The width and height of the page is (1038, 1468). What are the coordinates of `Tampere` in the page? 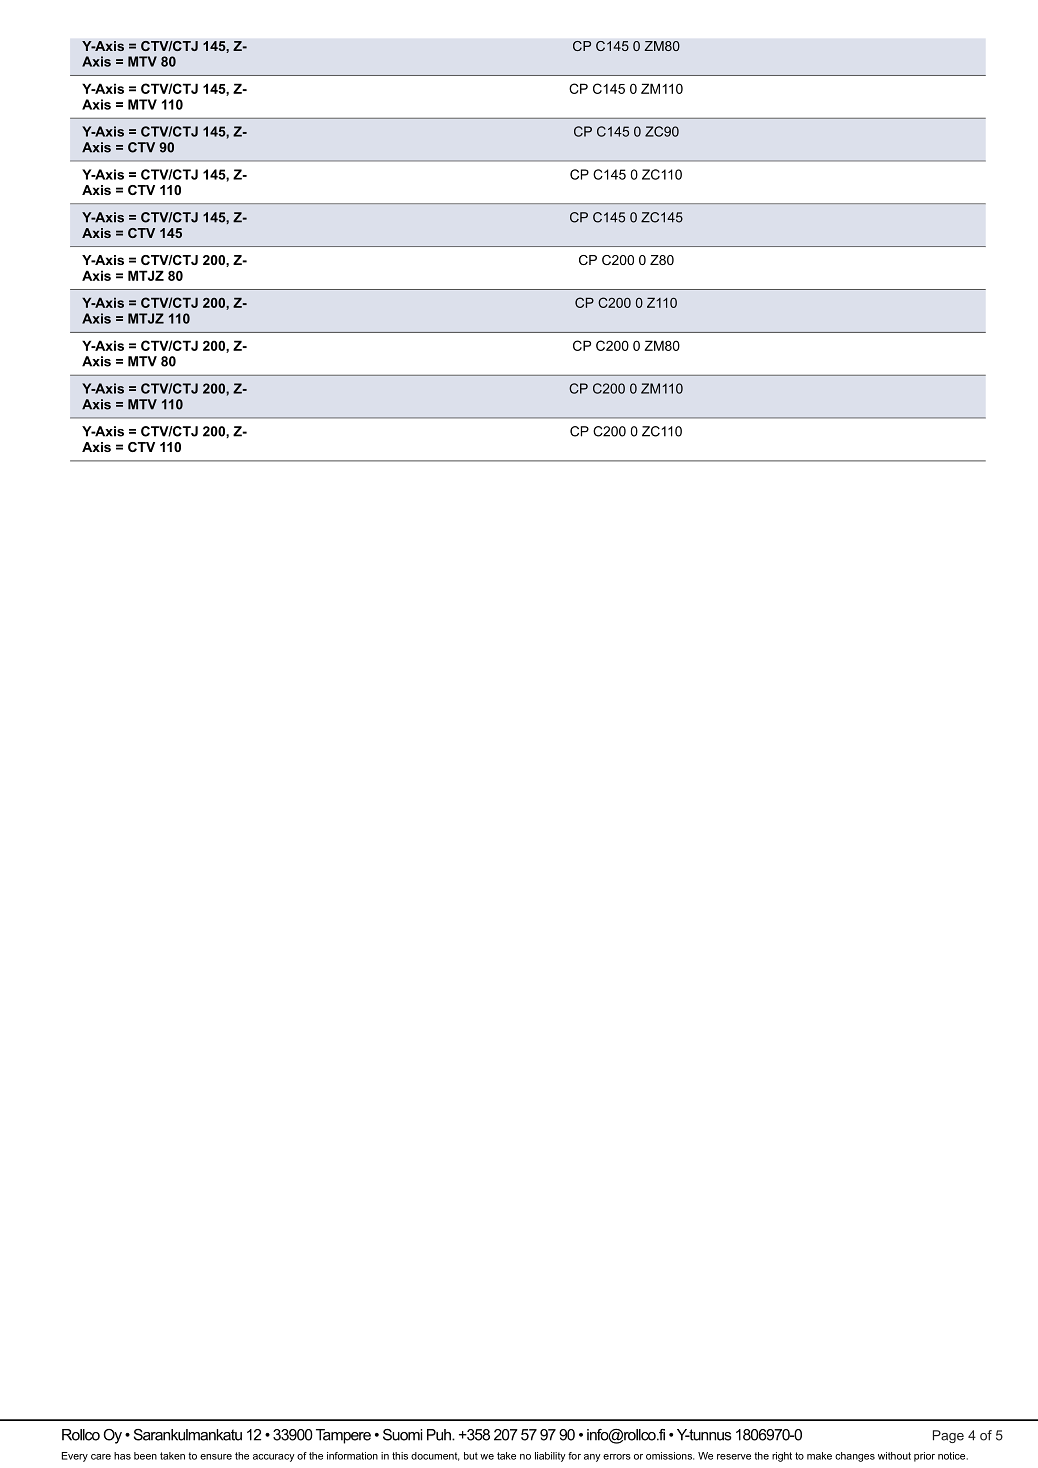 It's located at (343, 1436).
